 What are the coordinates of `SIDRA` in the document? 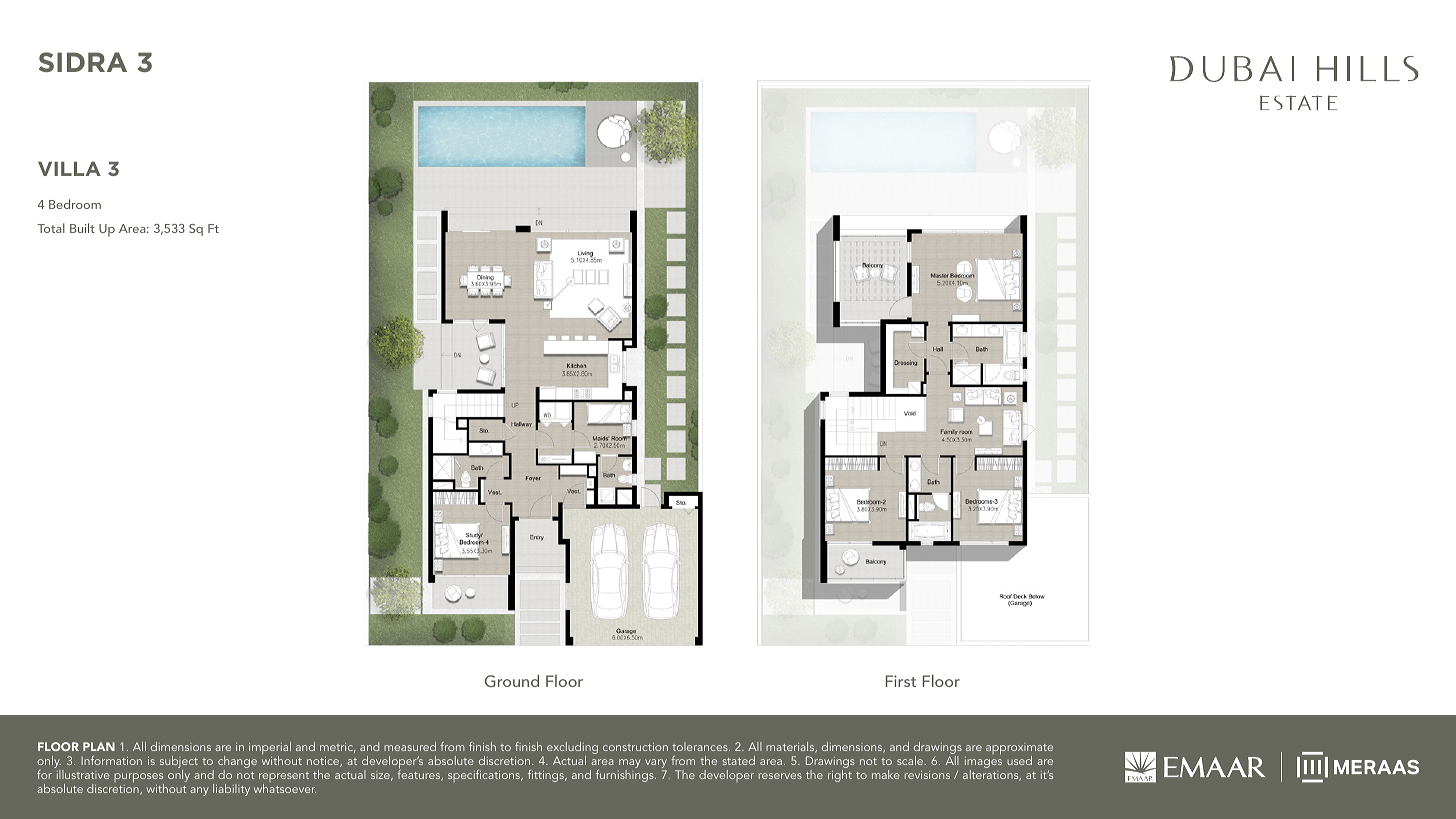 It's located at (83, 62).
